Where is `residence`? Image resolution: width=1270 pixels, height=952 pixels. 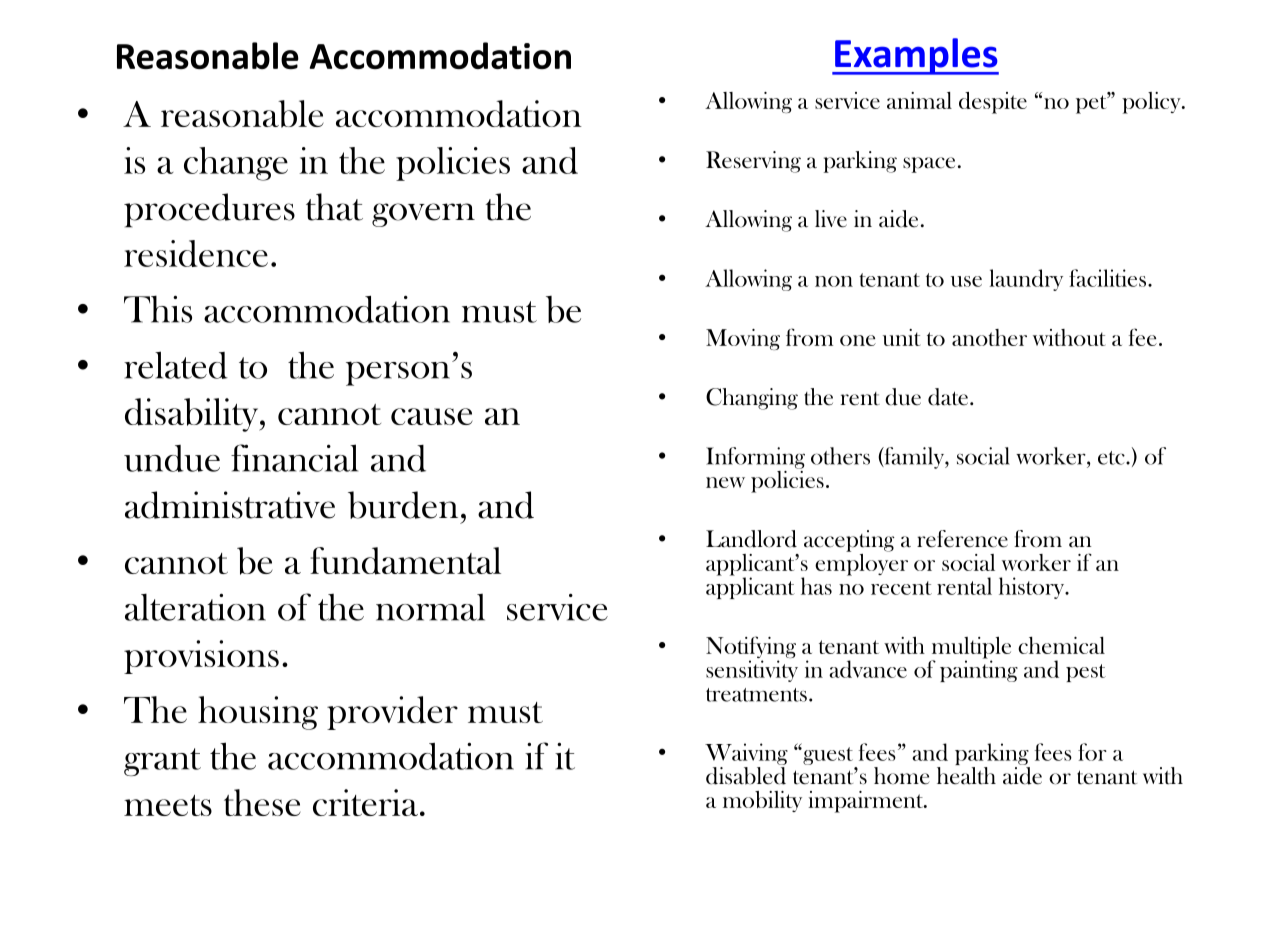
residence is located at coordinates (196, 253).
